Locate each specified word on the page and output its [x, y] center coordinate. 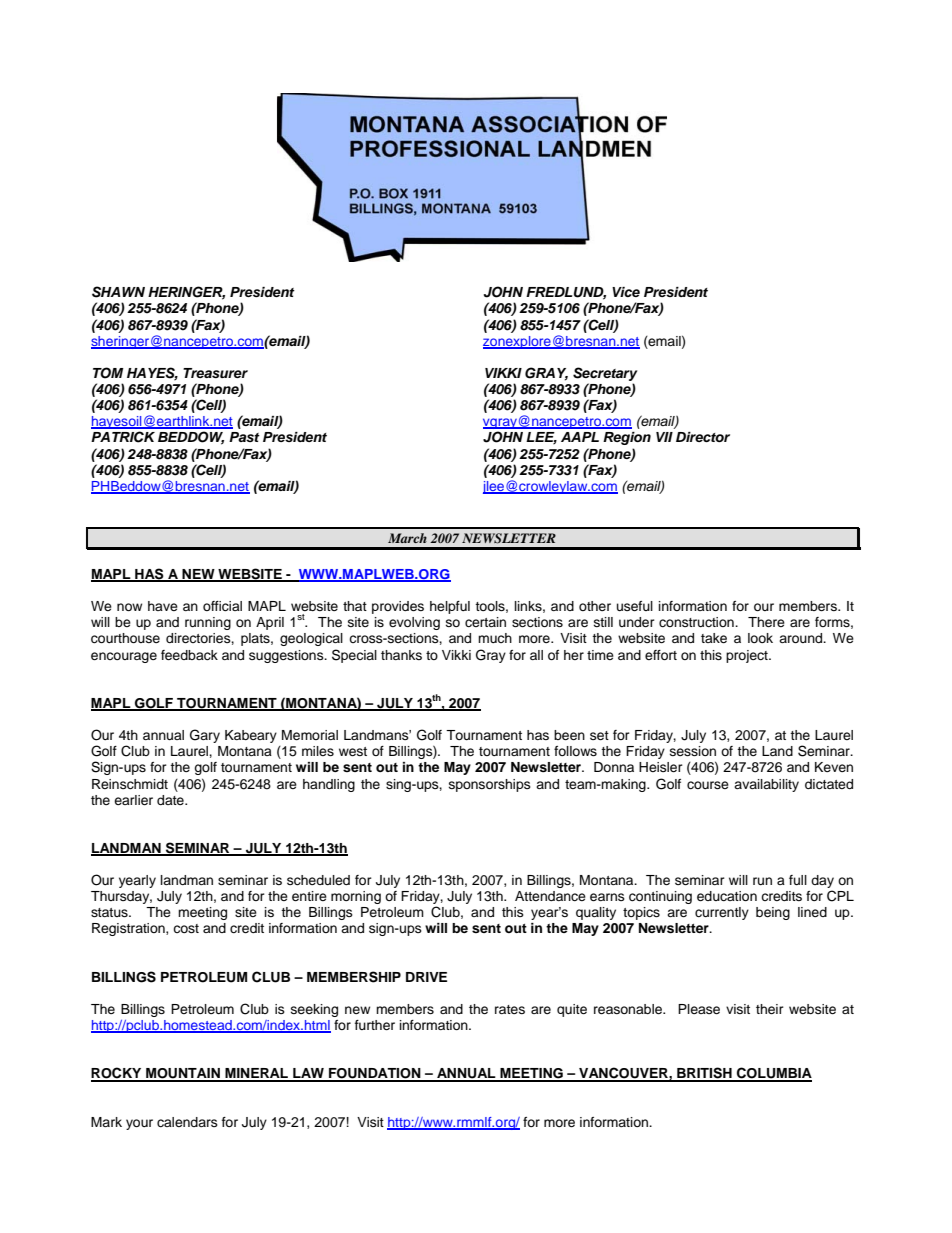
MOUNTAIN [183, 1074]
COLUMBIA [773, 1074]
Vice [626, 292]
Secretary [605, 374]
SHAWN [118, 292]
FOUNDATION [375, 1074]
